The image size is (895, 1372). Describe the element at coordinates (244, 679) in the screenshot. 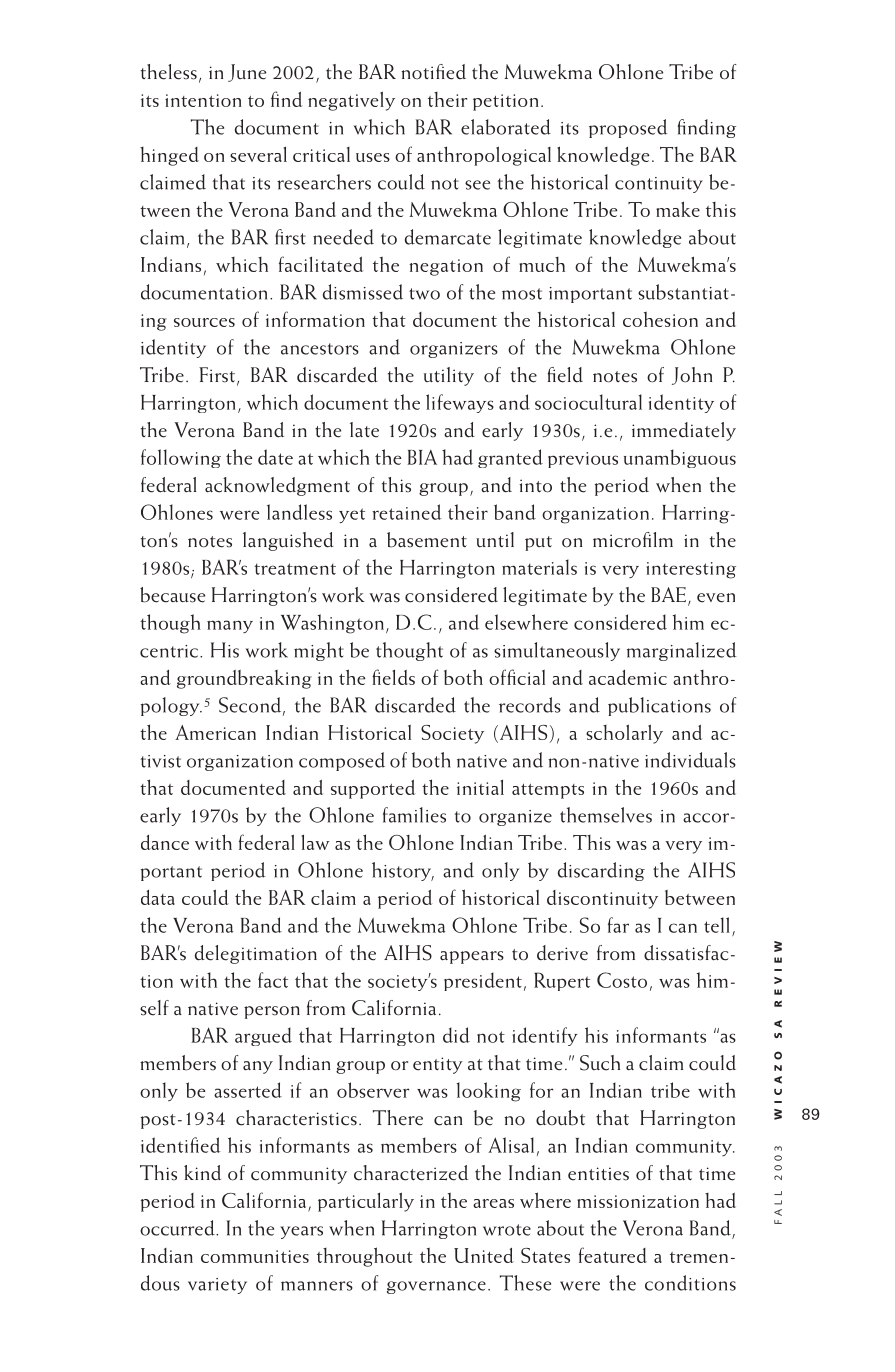

I see `groundbreaking` at that location.
